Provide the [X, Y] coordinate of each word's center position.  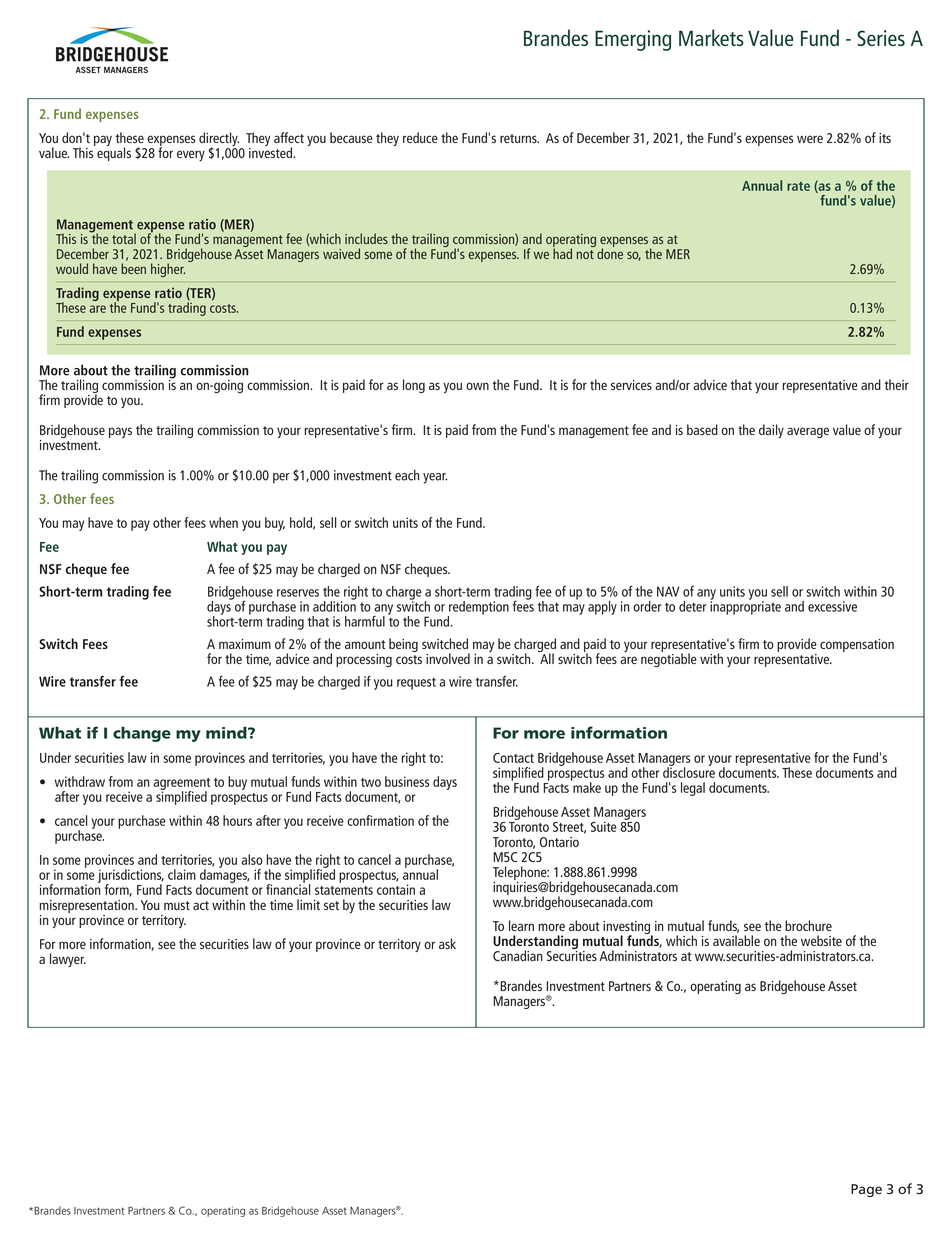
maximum [245, 644]
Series [881, 38]
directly [219, 140]
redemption [478, 609]
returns [519, 138]
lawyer [68, 960]
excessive [832, 606]
